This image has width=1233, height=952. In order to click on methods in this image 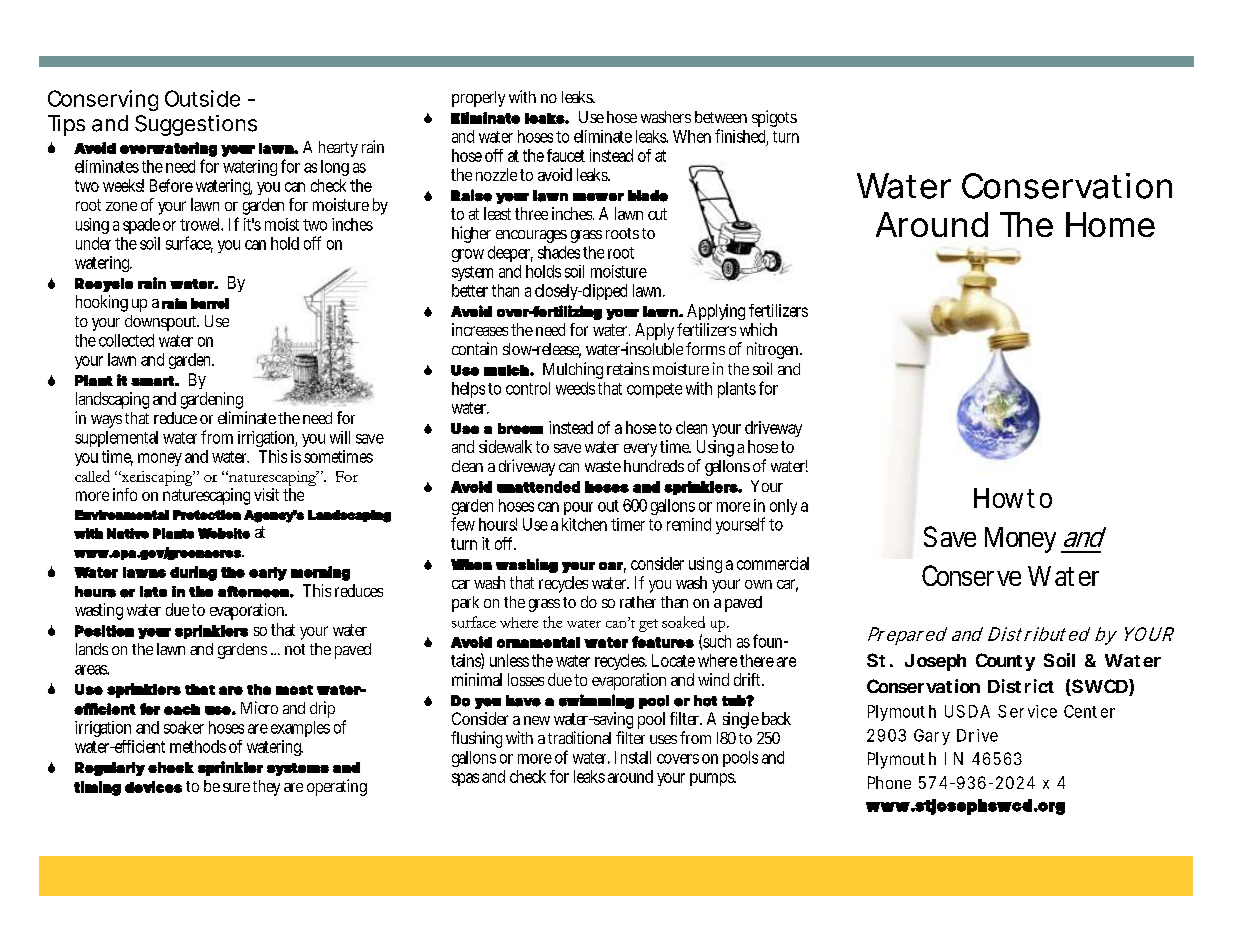, I will do `click(198, 746)`.
